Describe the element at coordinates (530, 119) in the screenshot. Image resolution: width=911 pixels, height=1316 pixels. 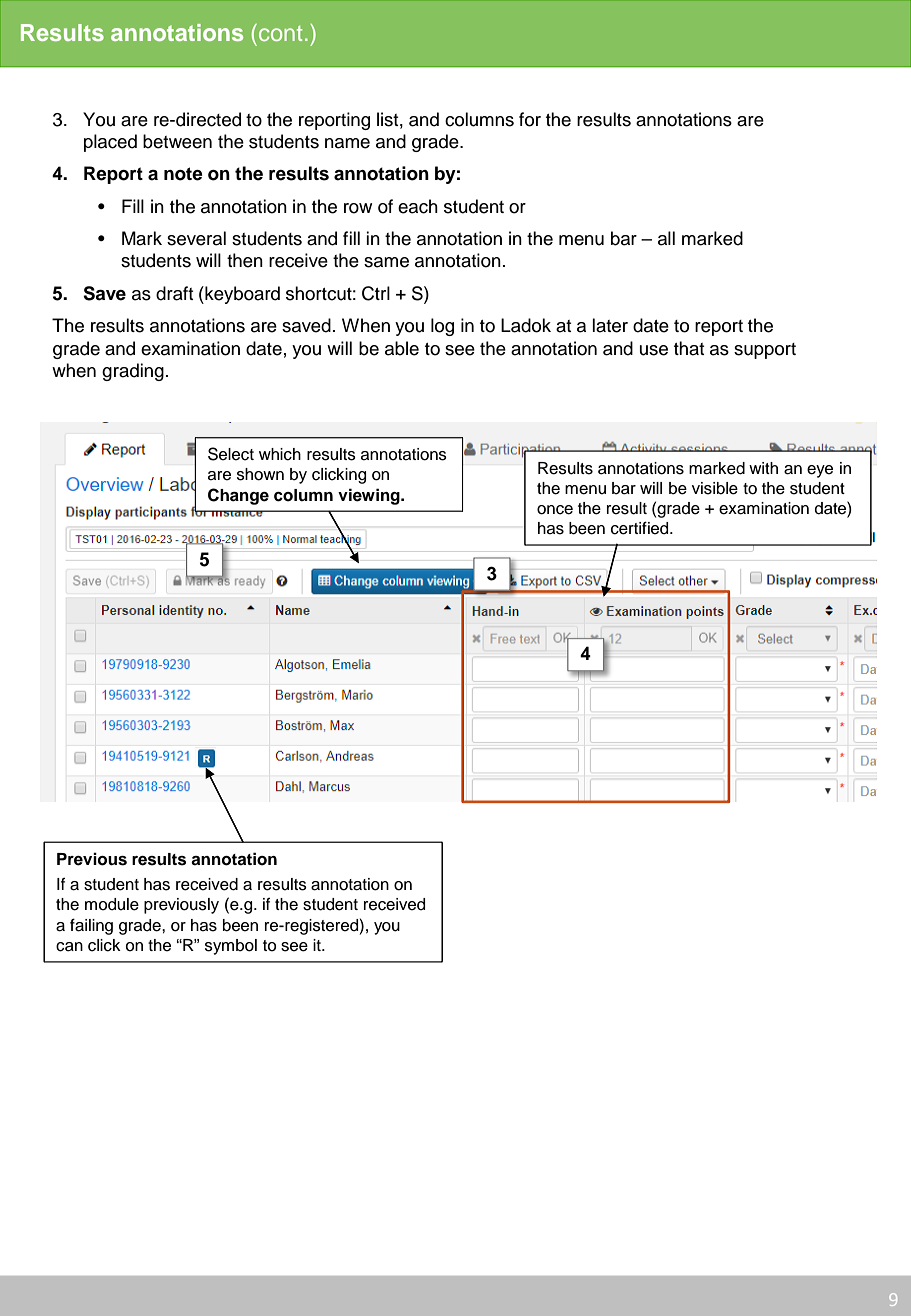
I see `for` at that location.
